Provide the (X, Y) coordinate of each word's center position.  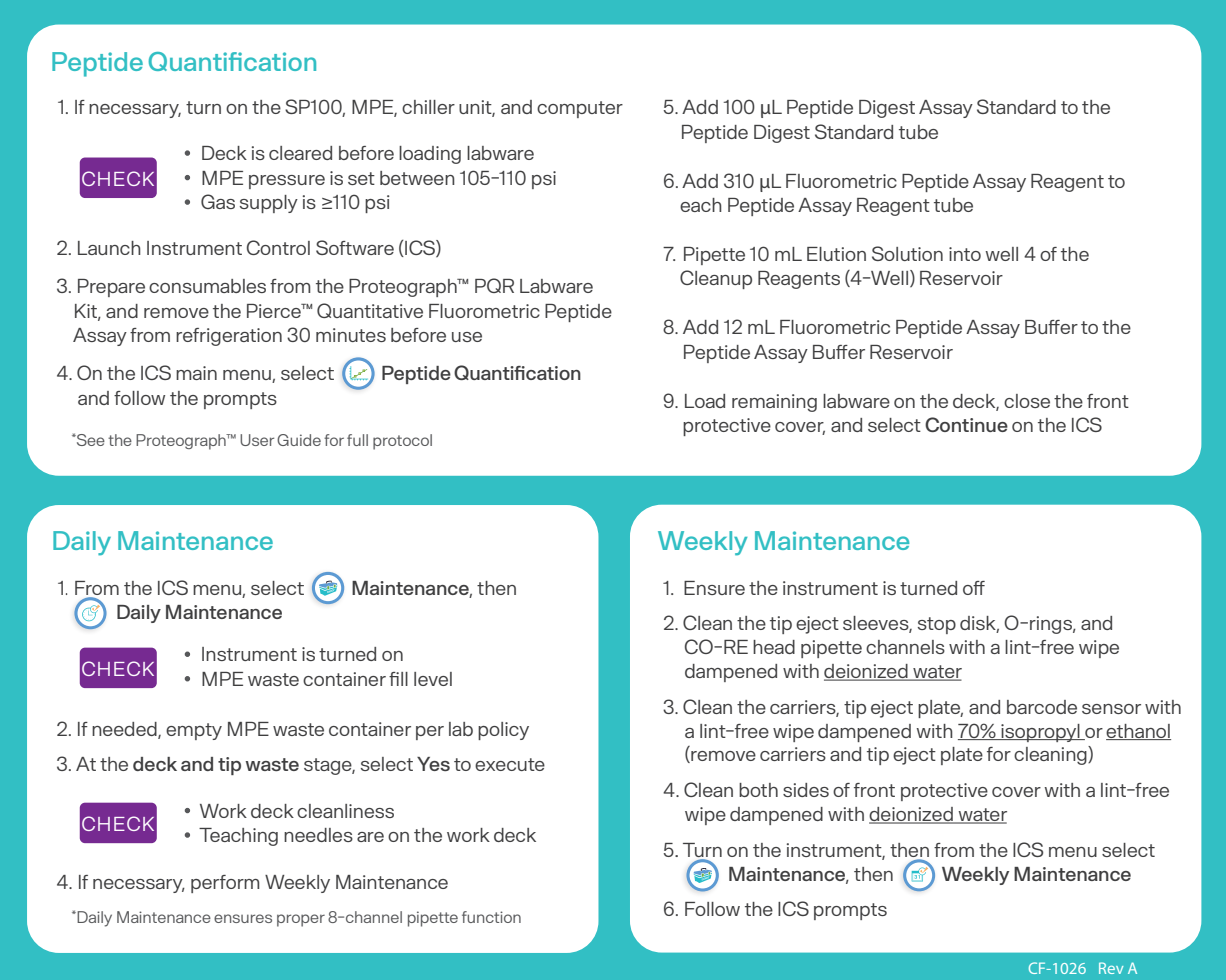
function (491, 917)
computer (580, 109)
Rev (1111, 968)
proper (301, 920)
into (965, 254)
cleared (300, 153)
